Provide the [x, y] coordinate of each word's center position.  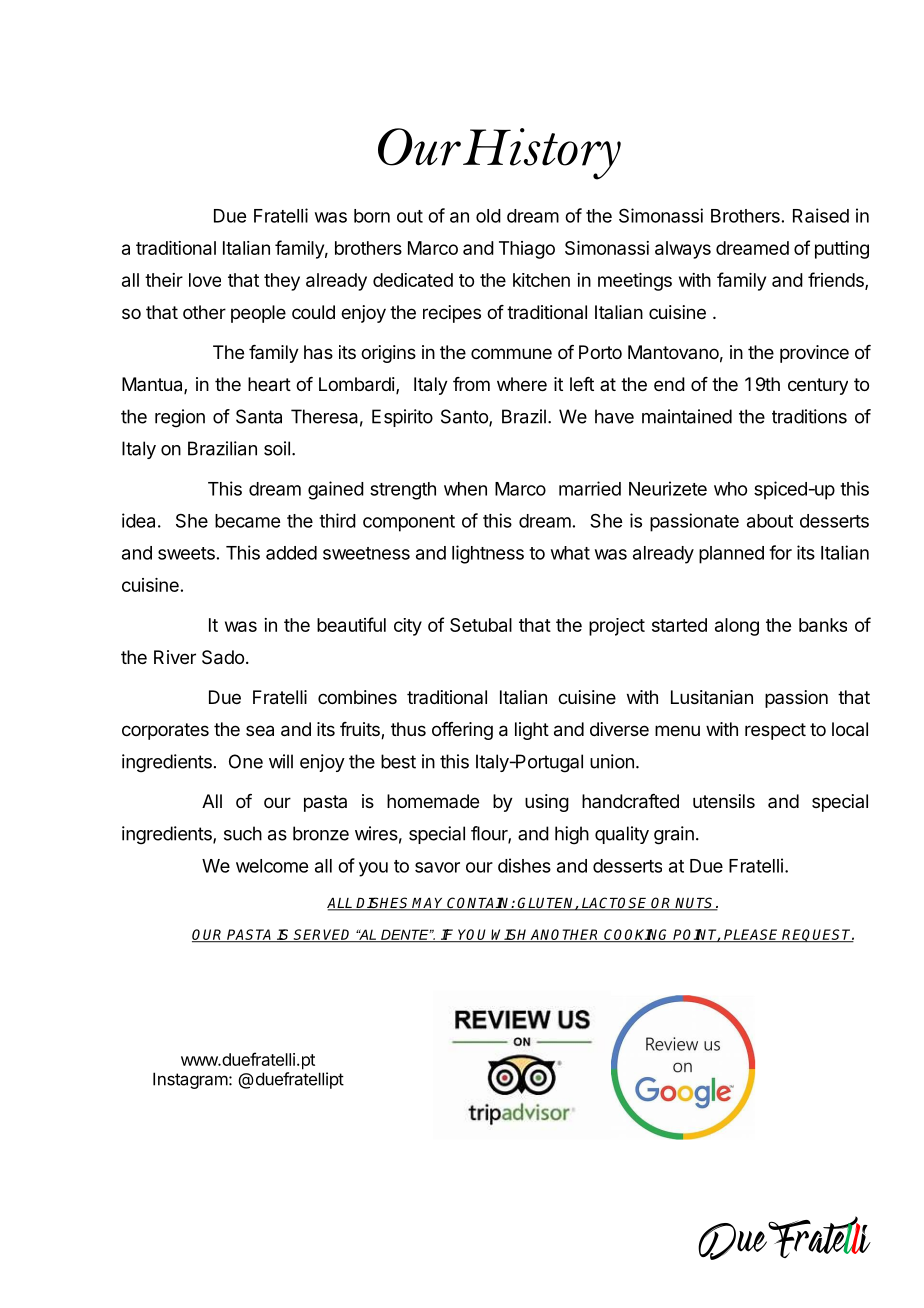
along [737, 627]
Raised [821, 215]
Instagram [191, 1080]
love [205, 280]
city [408, 627]
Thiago [527, 250]
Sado [223, 657]
